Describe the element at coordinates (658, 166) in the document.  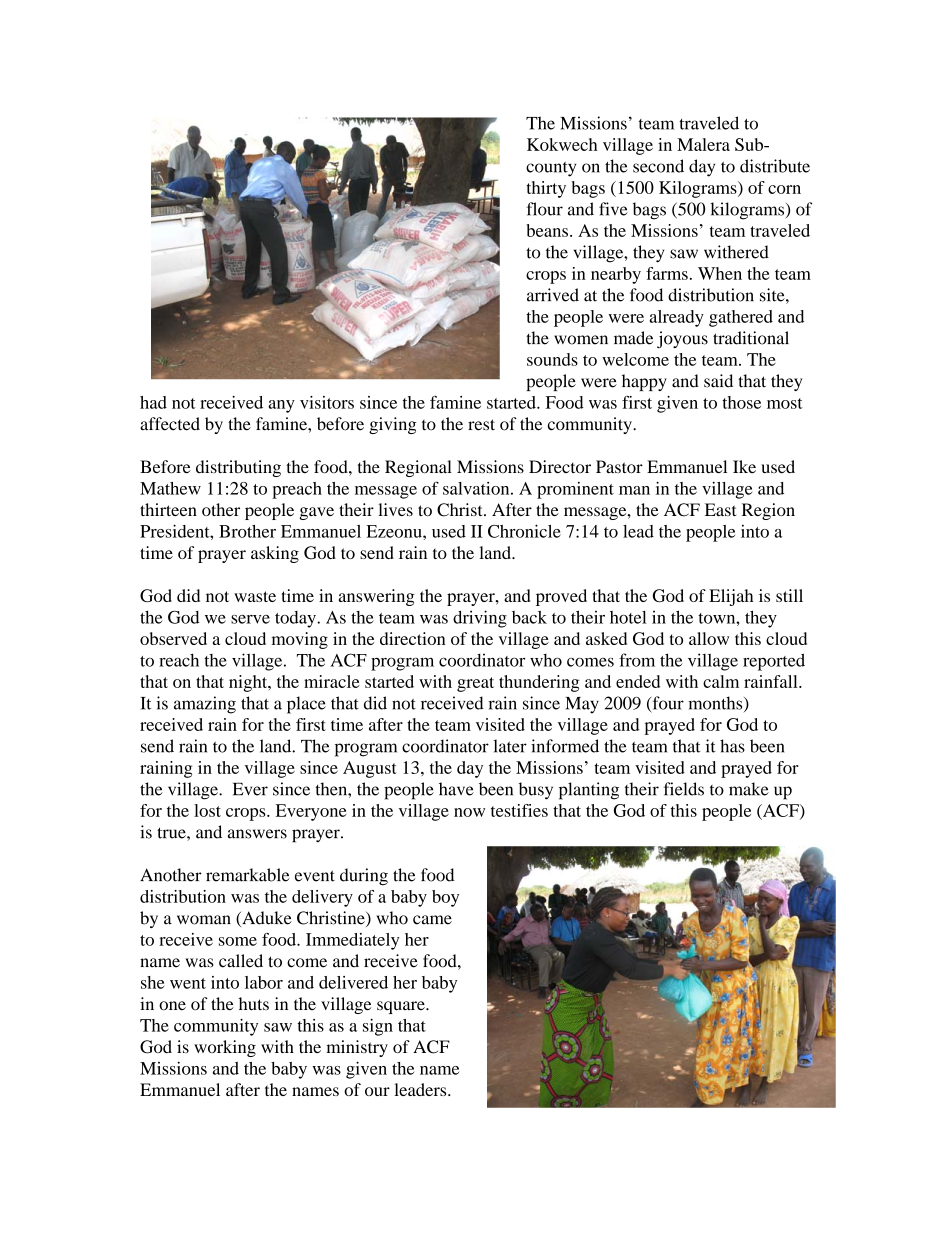
I see `second` at that location.
